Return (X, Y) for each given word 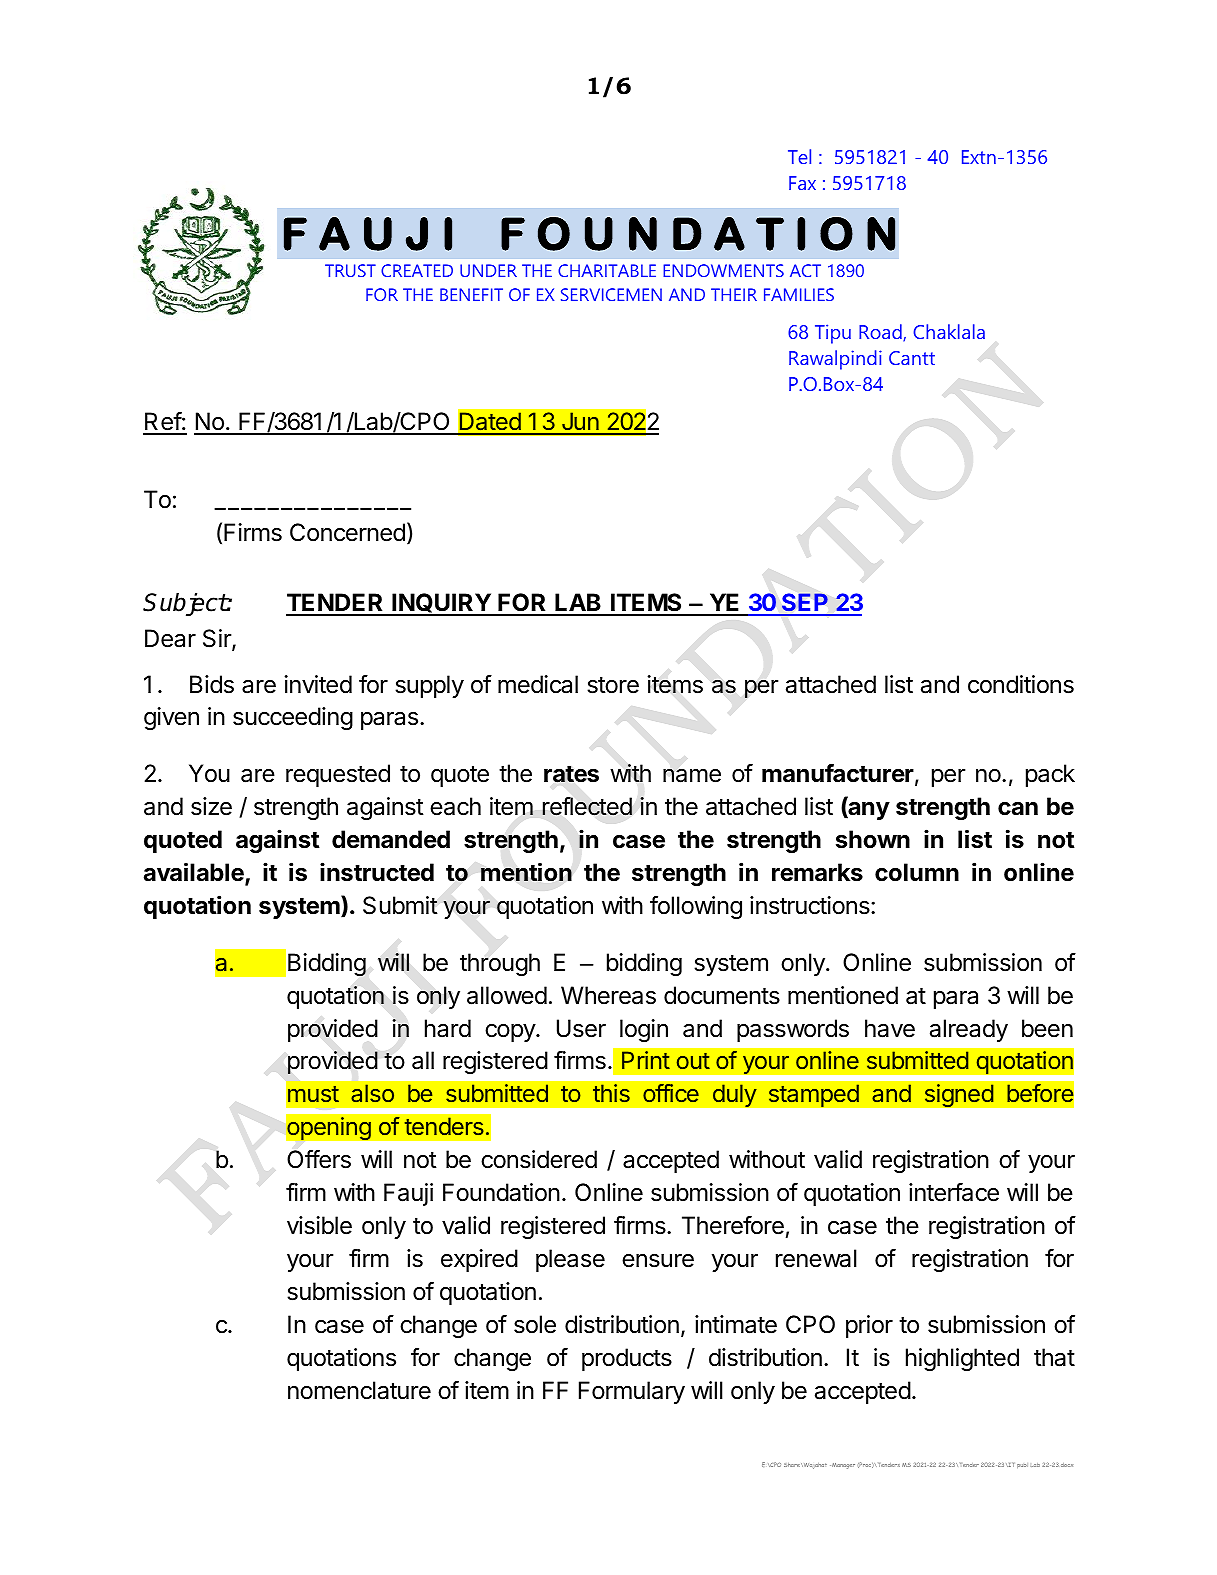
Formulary (632, 1392)
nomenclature (359, 1390)
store (613, 685)
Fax (802, 183)
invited (318, 684)
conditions (1021, 684)
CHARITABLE (607, 270)
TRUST (350, 270)
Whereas (608, 995)
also (372, 1093)
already (969, 1030)
